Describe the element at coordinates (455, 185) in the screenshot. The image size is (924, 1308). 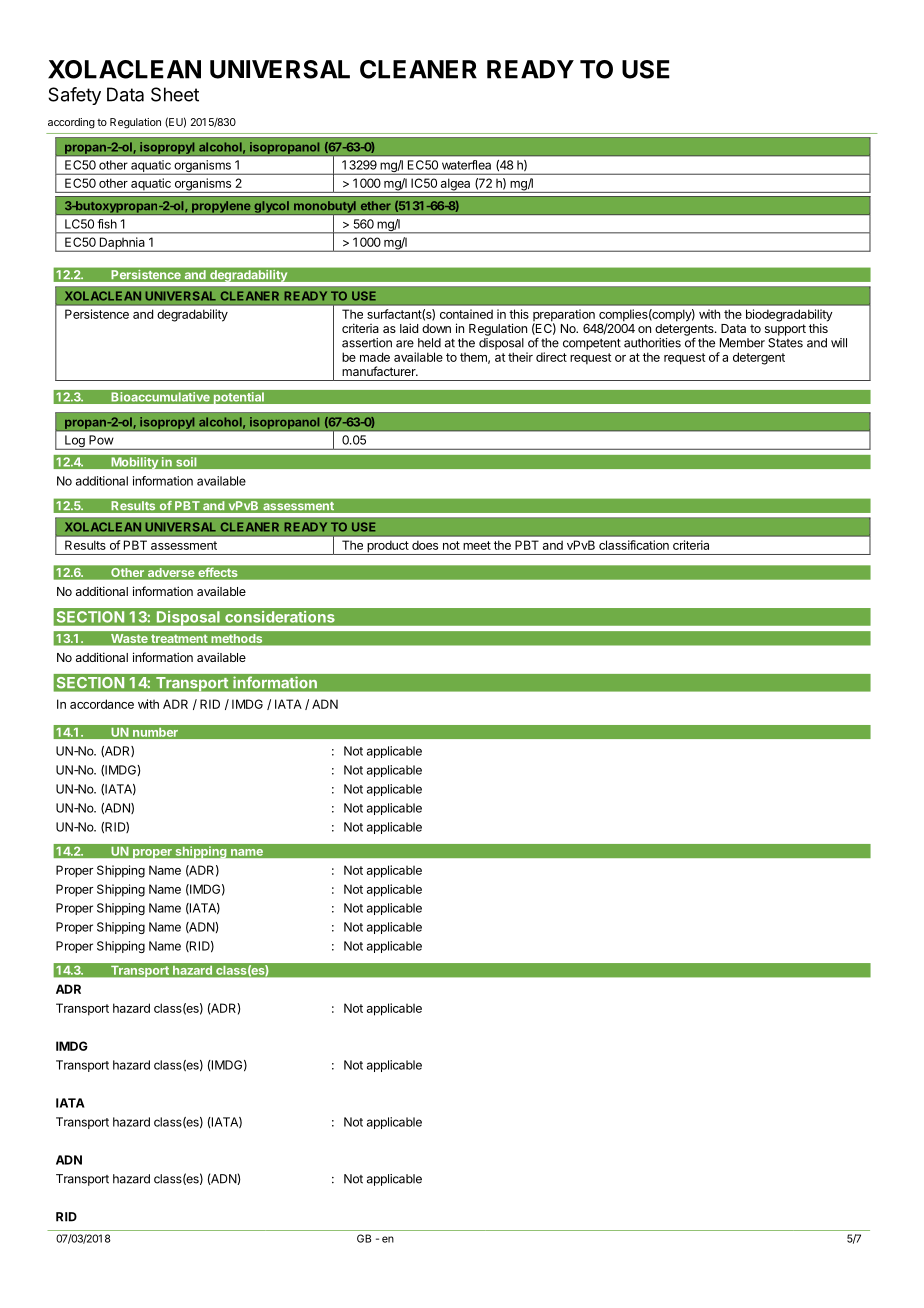
I see `algea` at that location.
